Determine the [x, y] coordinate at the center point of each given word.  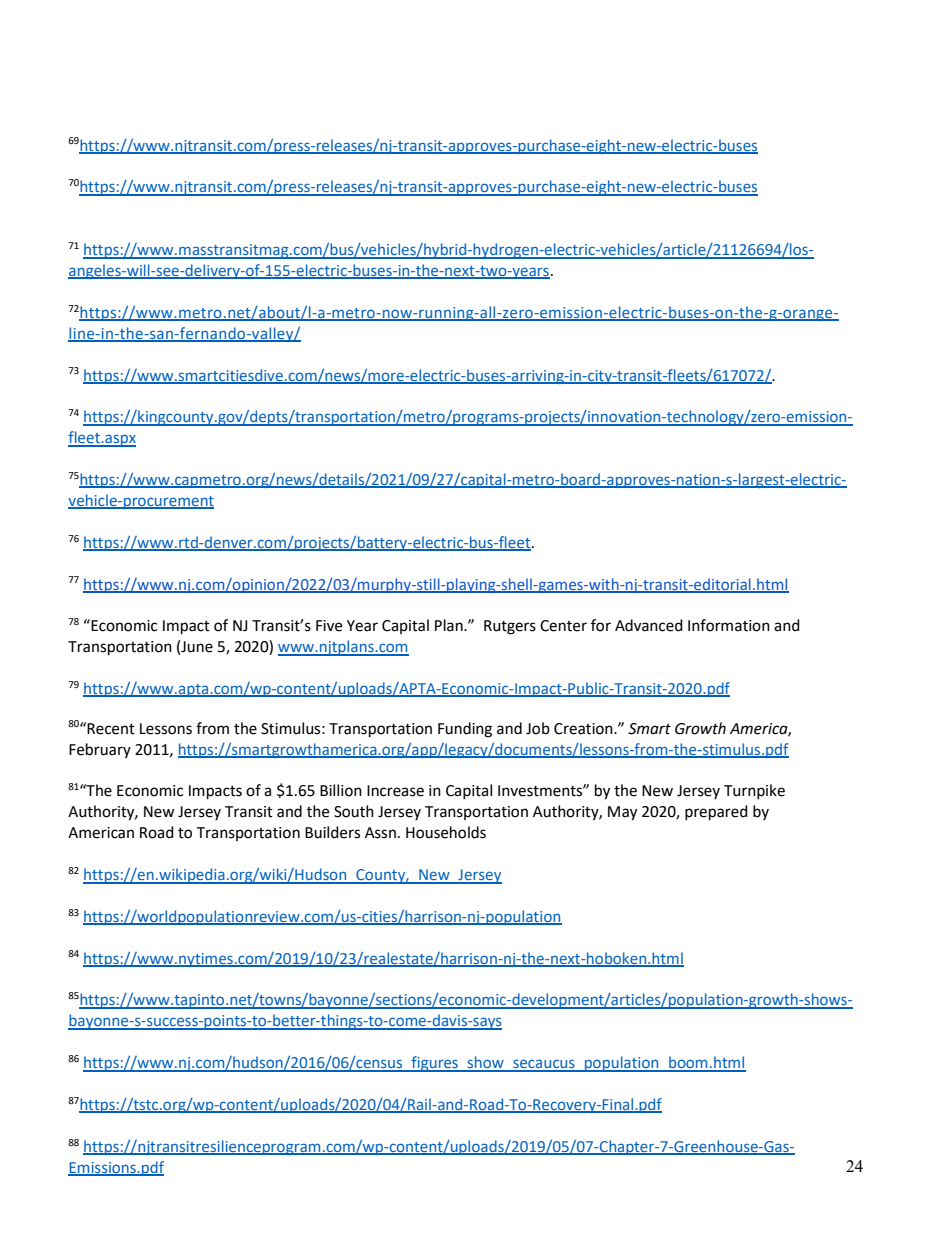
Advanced [649, 625]
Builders [332, 832]
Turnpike [754, 791]
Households [446, 832]
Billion [341, 790]
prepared [716, 813]
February [100, 750]
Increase [395, 791]
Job [538, 728]
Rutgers [510, 627]
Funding [465, 730]
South [354, 811]
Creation [584, 729]
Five [329, 626]
